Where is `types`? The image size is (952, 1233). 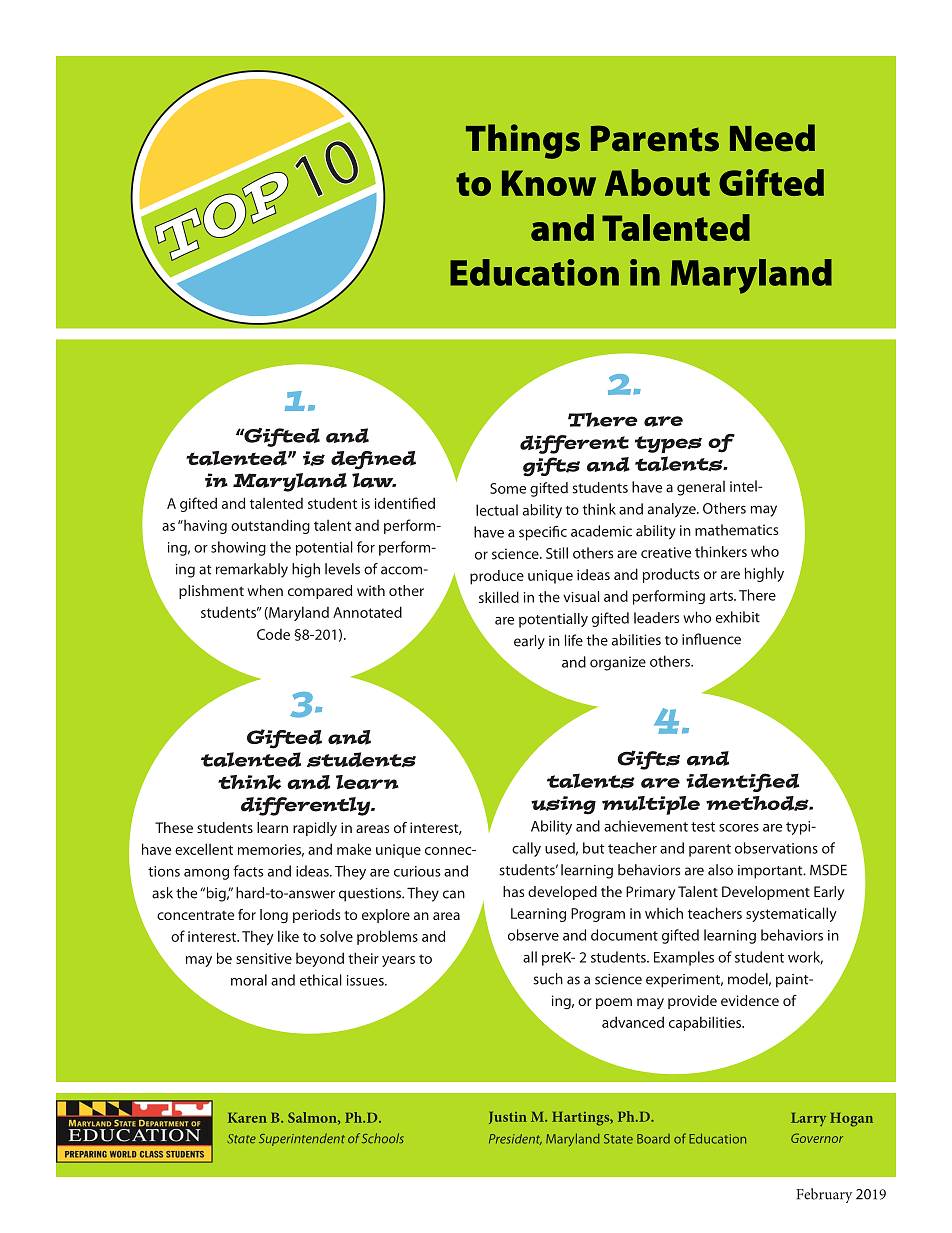
types is located at coordinates (668, 444).
